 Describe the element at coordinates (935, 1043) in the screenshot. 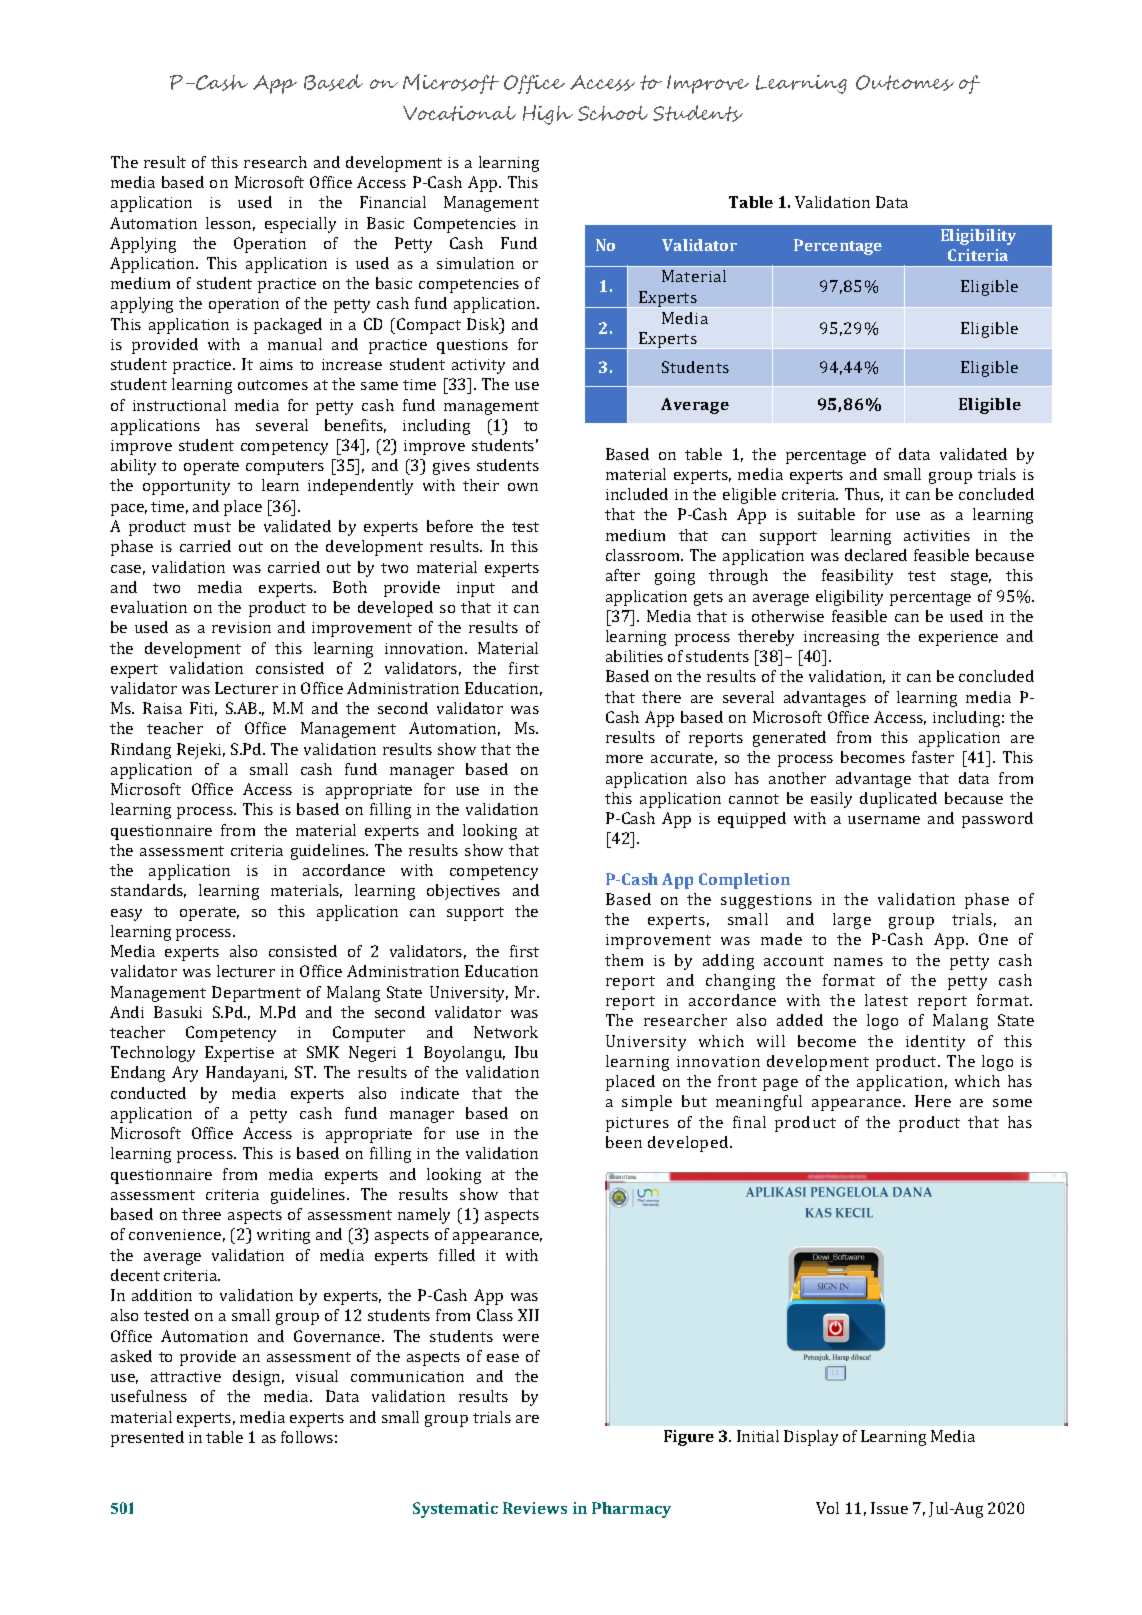

I see `identity` at that location.
